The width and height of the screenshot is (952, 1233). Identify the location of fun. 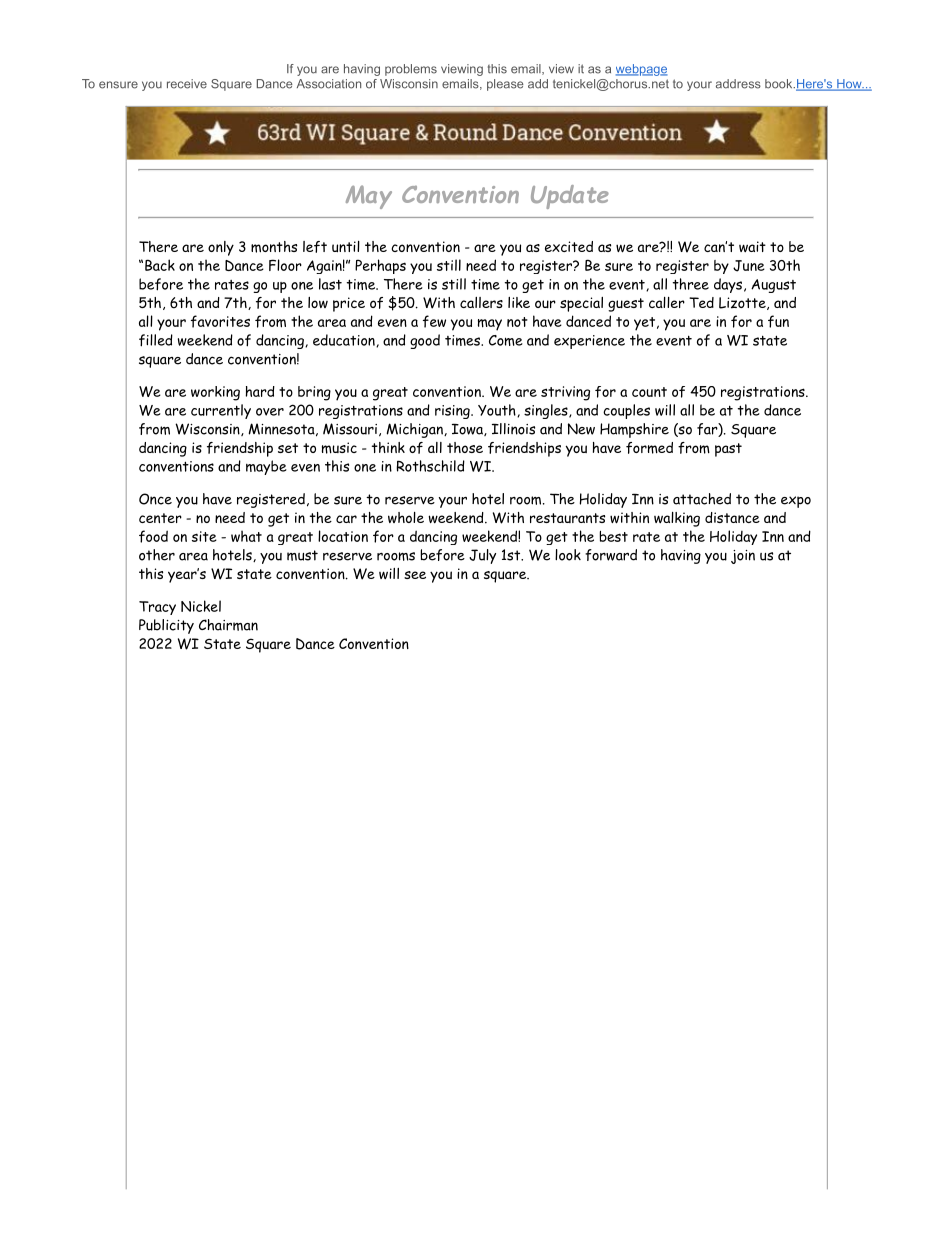
(778, 321).
